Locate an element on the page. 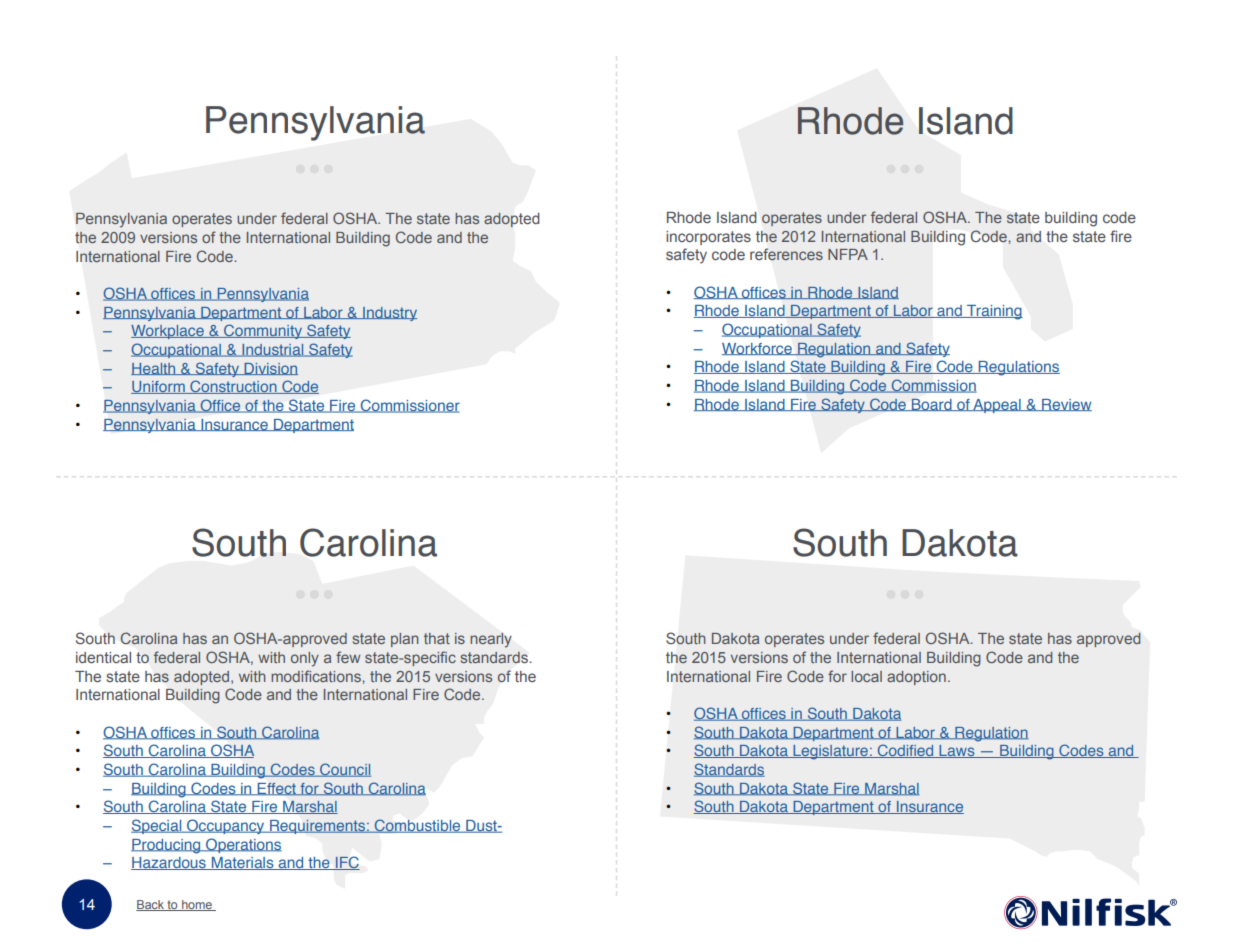  Community is located at coordinates (263, 331).
